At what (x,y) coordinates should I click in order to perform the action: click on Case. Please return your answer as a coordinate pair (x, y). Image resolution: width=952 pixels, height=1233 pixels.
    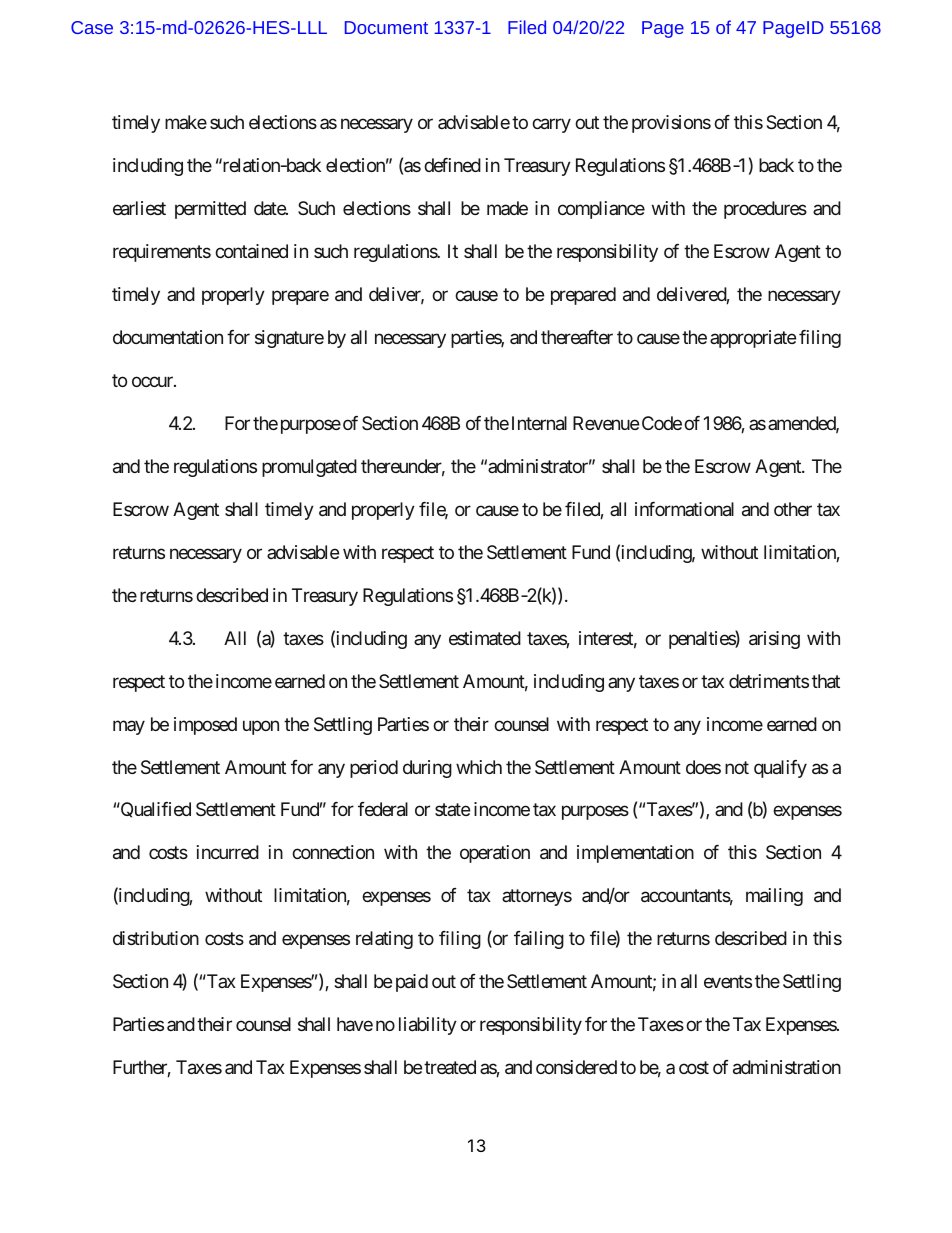
    Looking at the image, I should click on (92, 27).
